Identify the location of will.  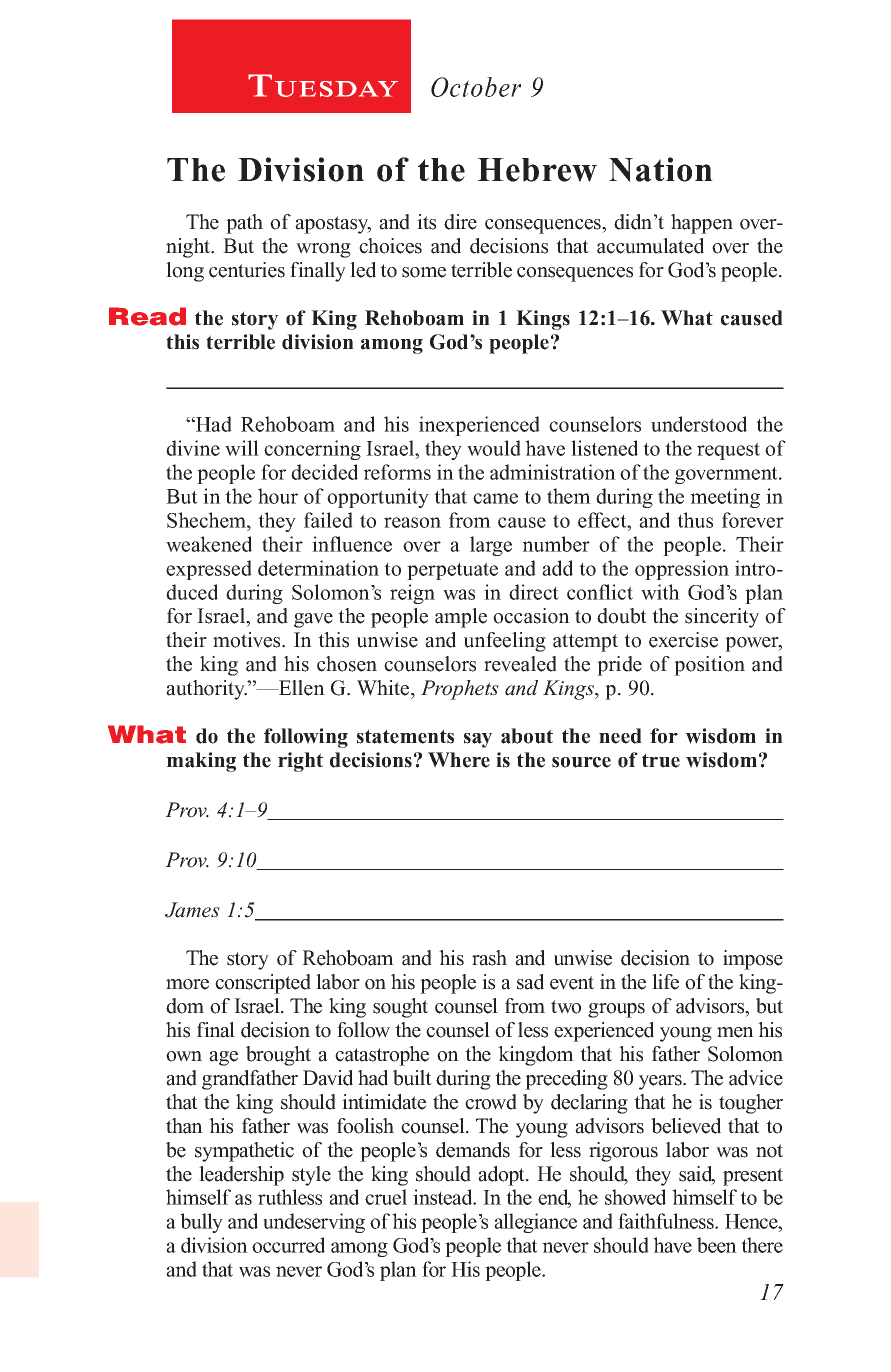
(242, 448).
